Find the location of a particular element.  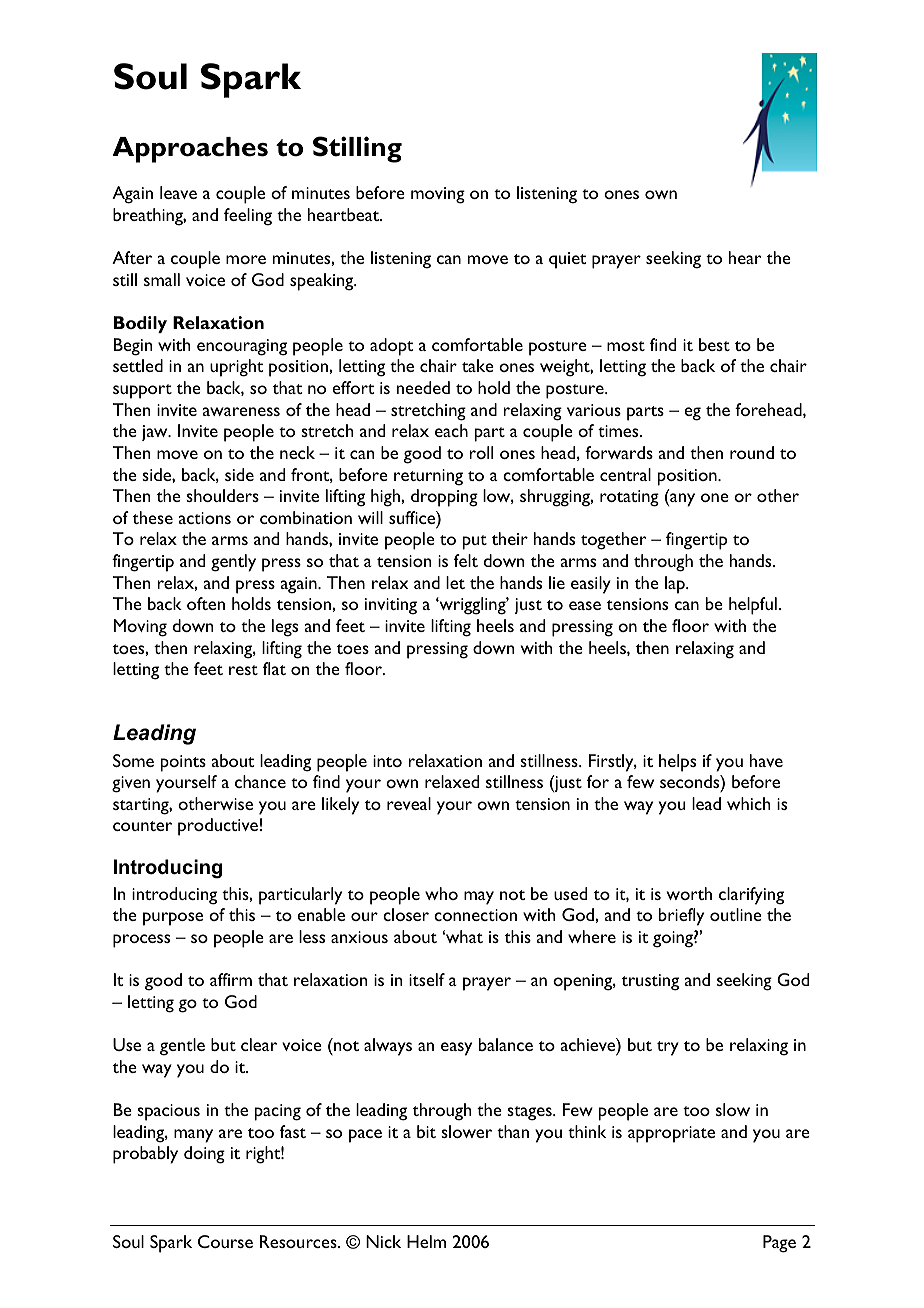

best is located at coordinates (714, 344).
